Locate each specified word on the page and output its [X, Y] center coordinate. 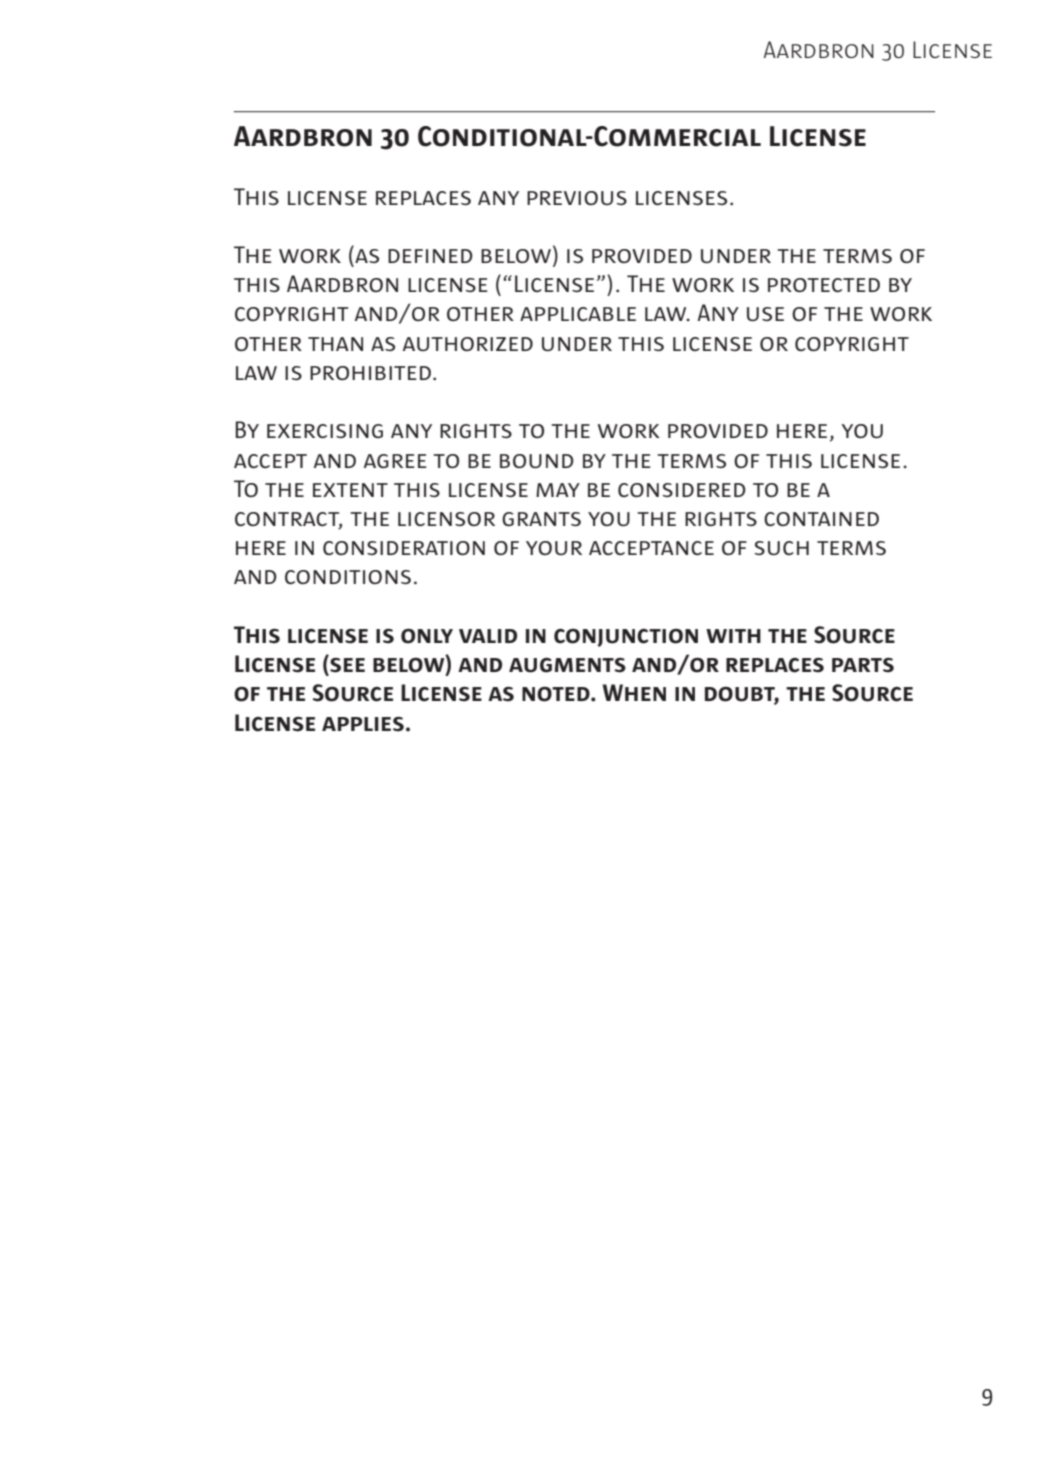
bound [537, 461]
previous [577, 198]
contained [821, 519]
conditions [348, 577]
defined [430, 256]
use [765, 314]
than [335, 344]
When [634, 692]
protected [824, 285]
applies [363, 724]
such [782, 548]
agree [395, 461]
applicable [578, 314]
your [554, 548]
